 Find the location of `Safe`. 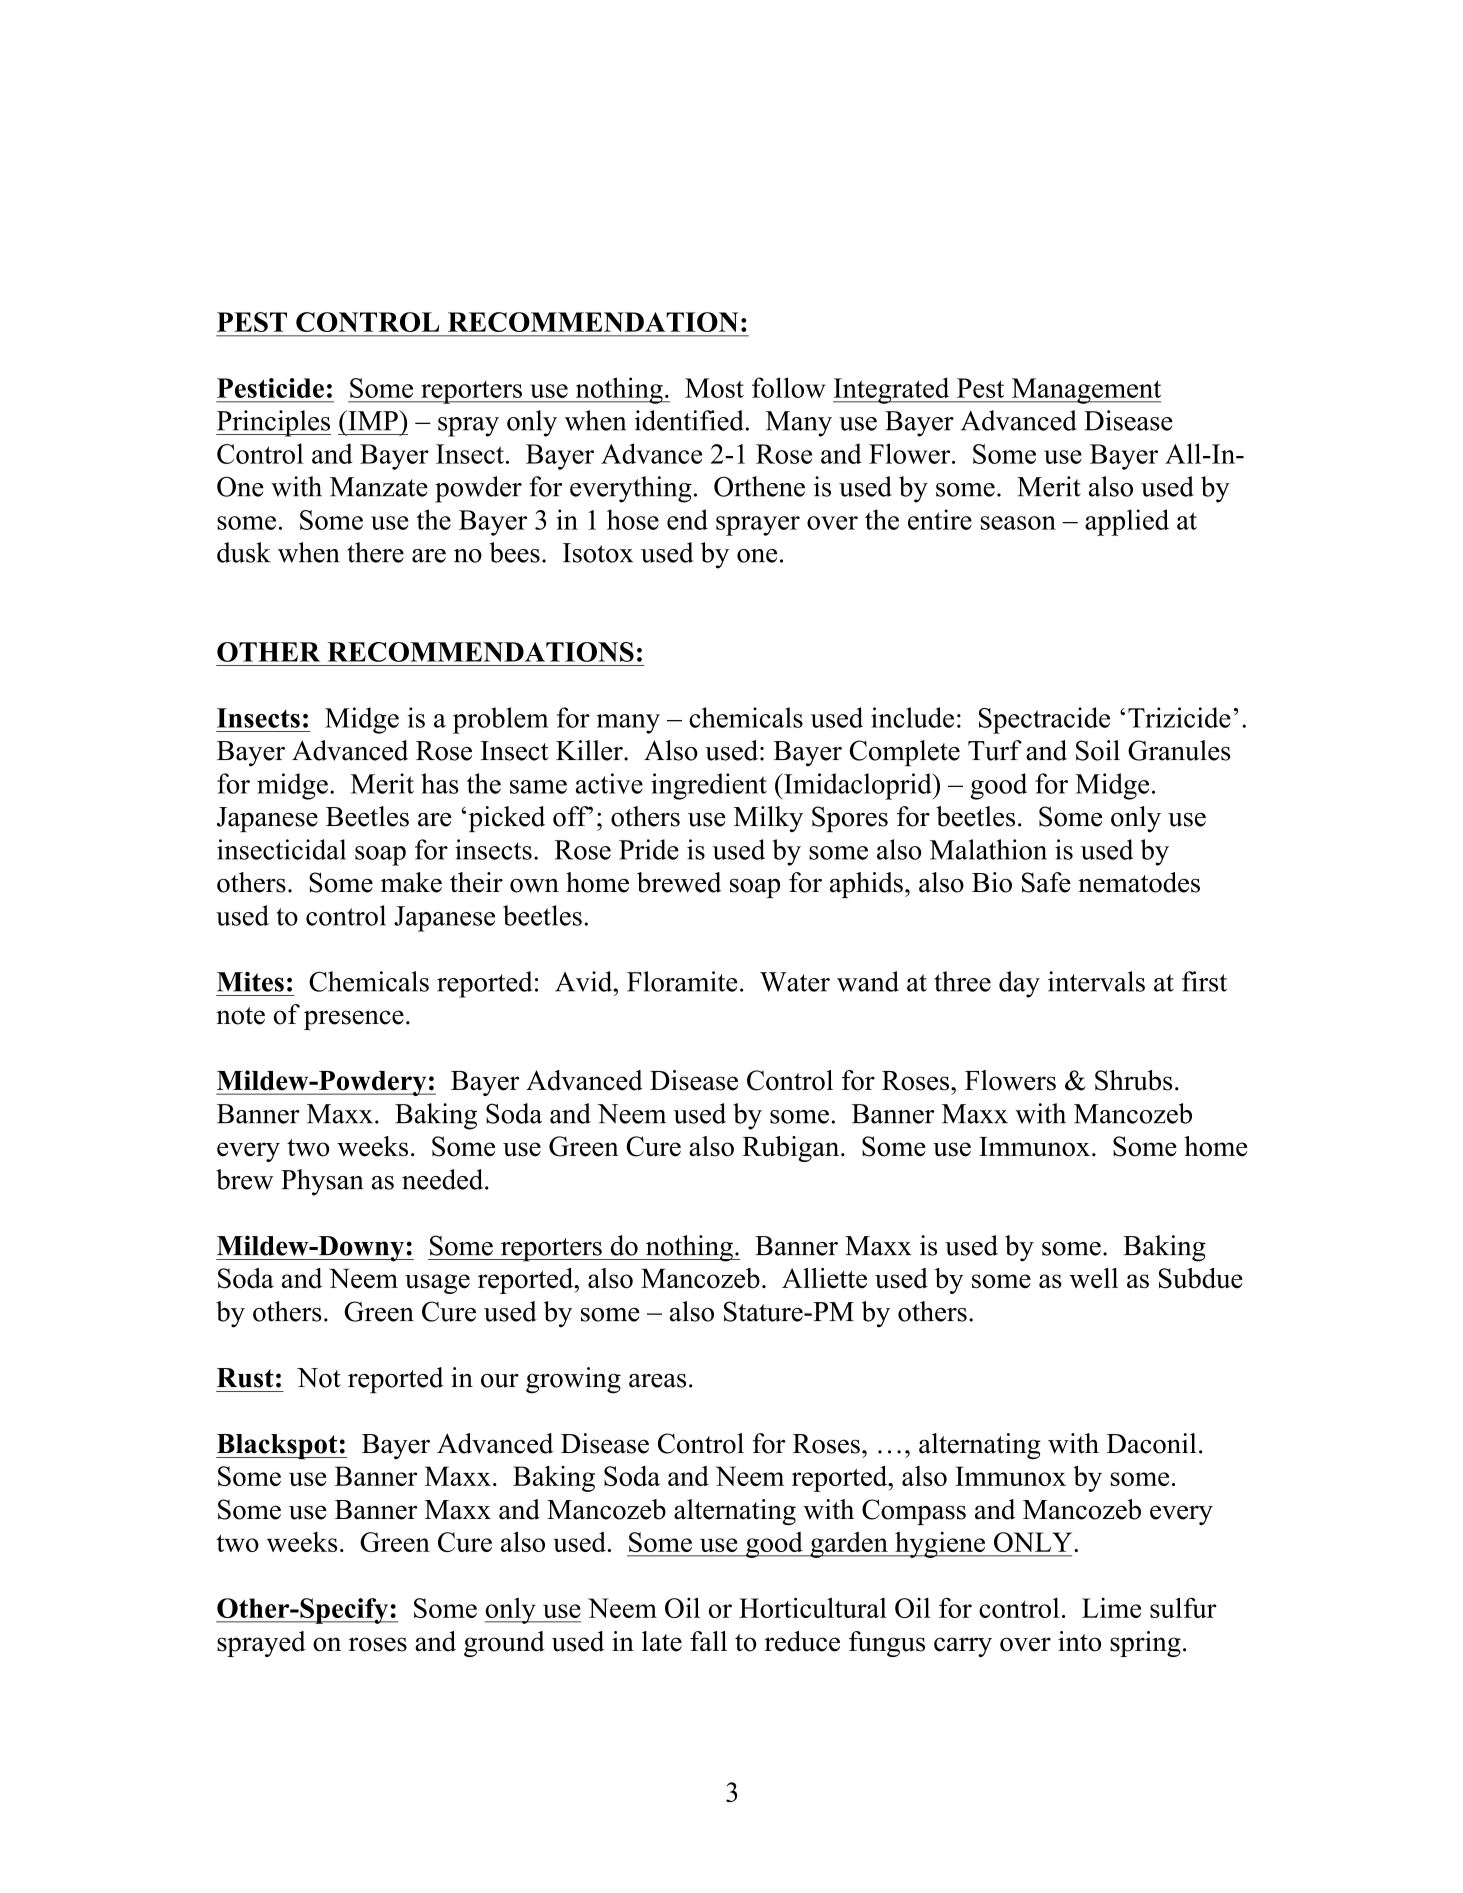

Safe is located at coordinates (1046, 882).
